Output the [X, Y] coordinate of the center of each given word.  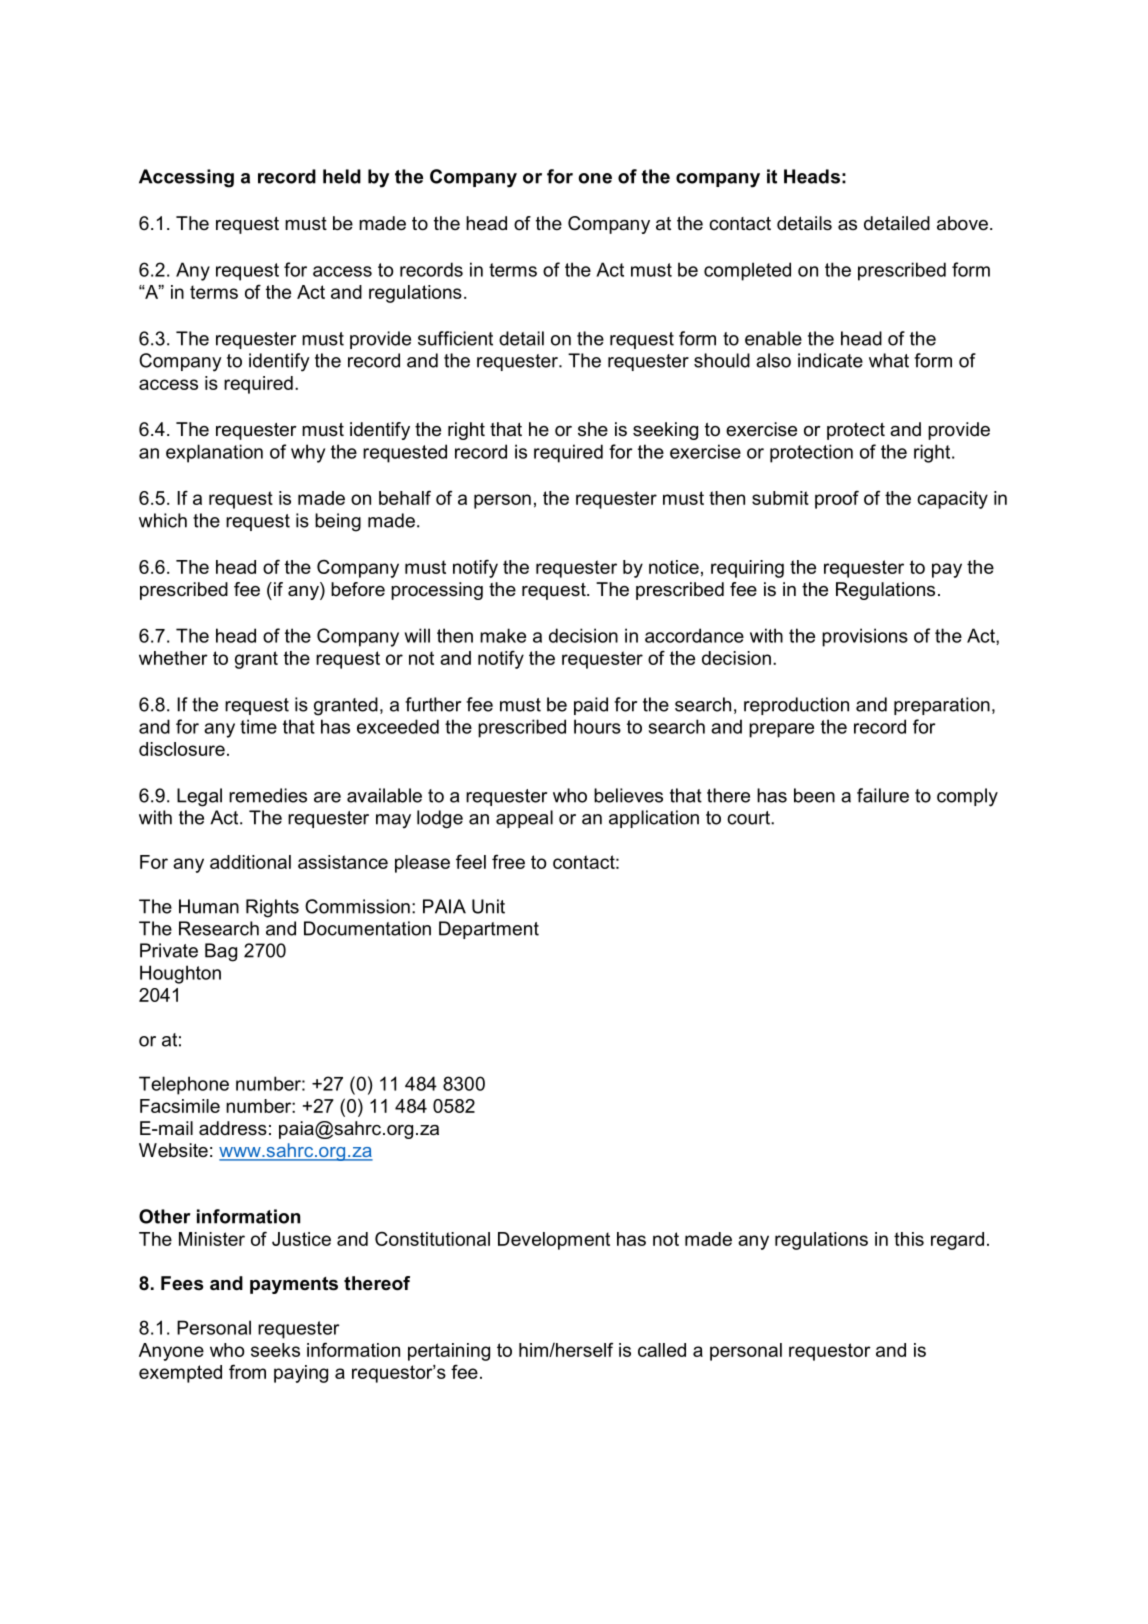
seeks [275, 1350]
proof [837, 499]
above [962, 223]
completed [747, 271]
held [342, 176]
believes [628, 795]
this [909, 1239]
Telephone [184, 1085]
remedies [268, 795]
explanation [214, 453]
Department [489, 930]
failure [883, 795]
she [593, 429]
